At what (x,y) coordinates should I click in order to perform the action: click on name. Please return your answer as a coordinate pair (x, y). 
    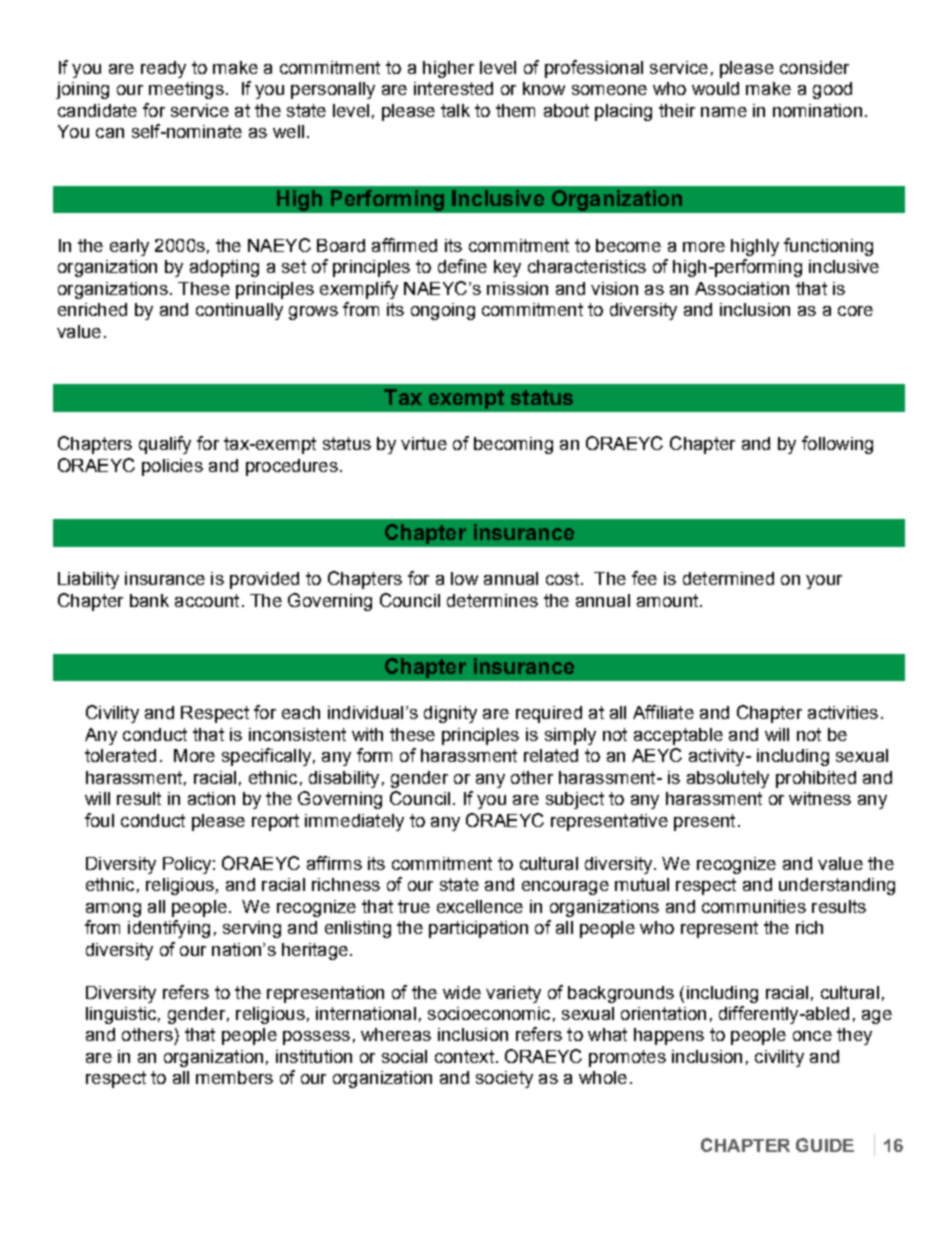
    Looking at the image, I should click on (724, 112).
